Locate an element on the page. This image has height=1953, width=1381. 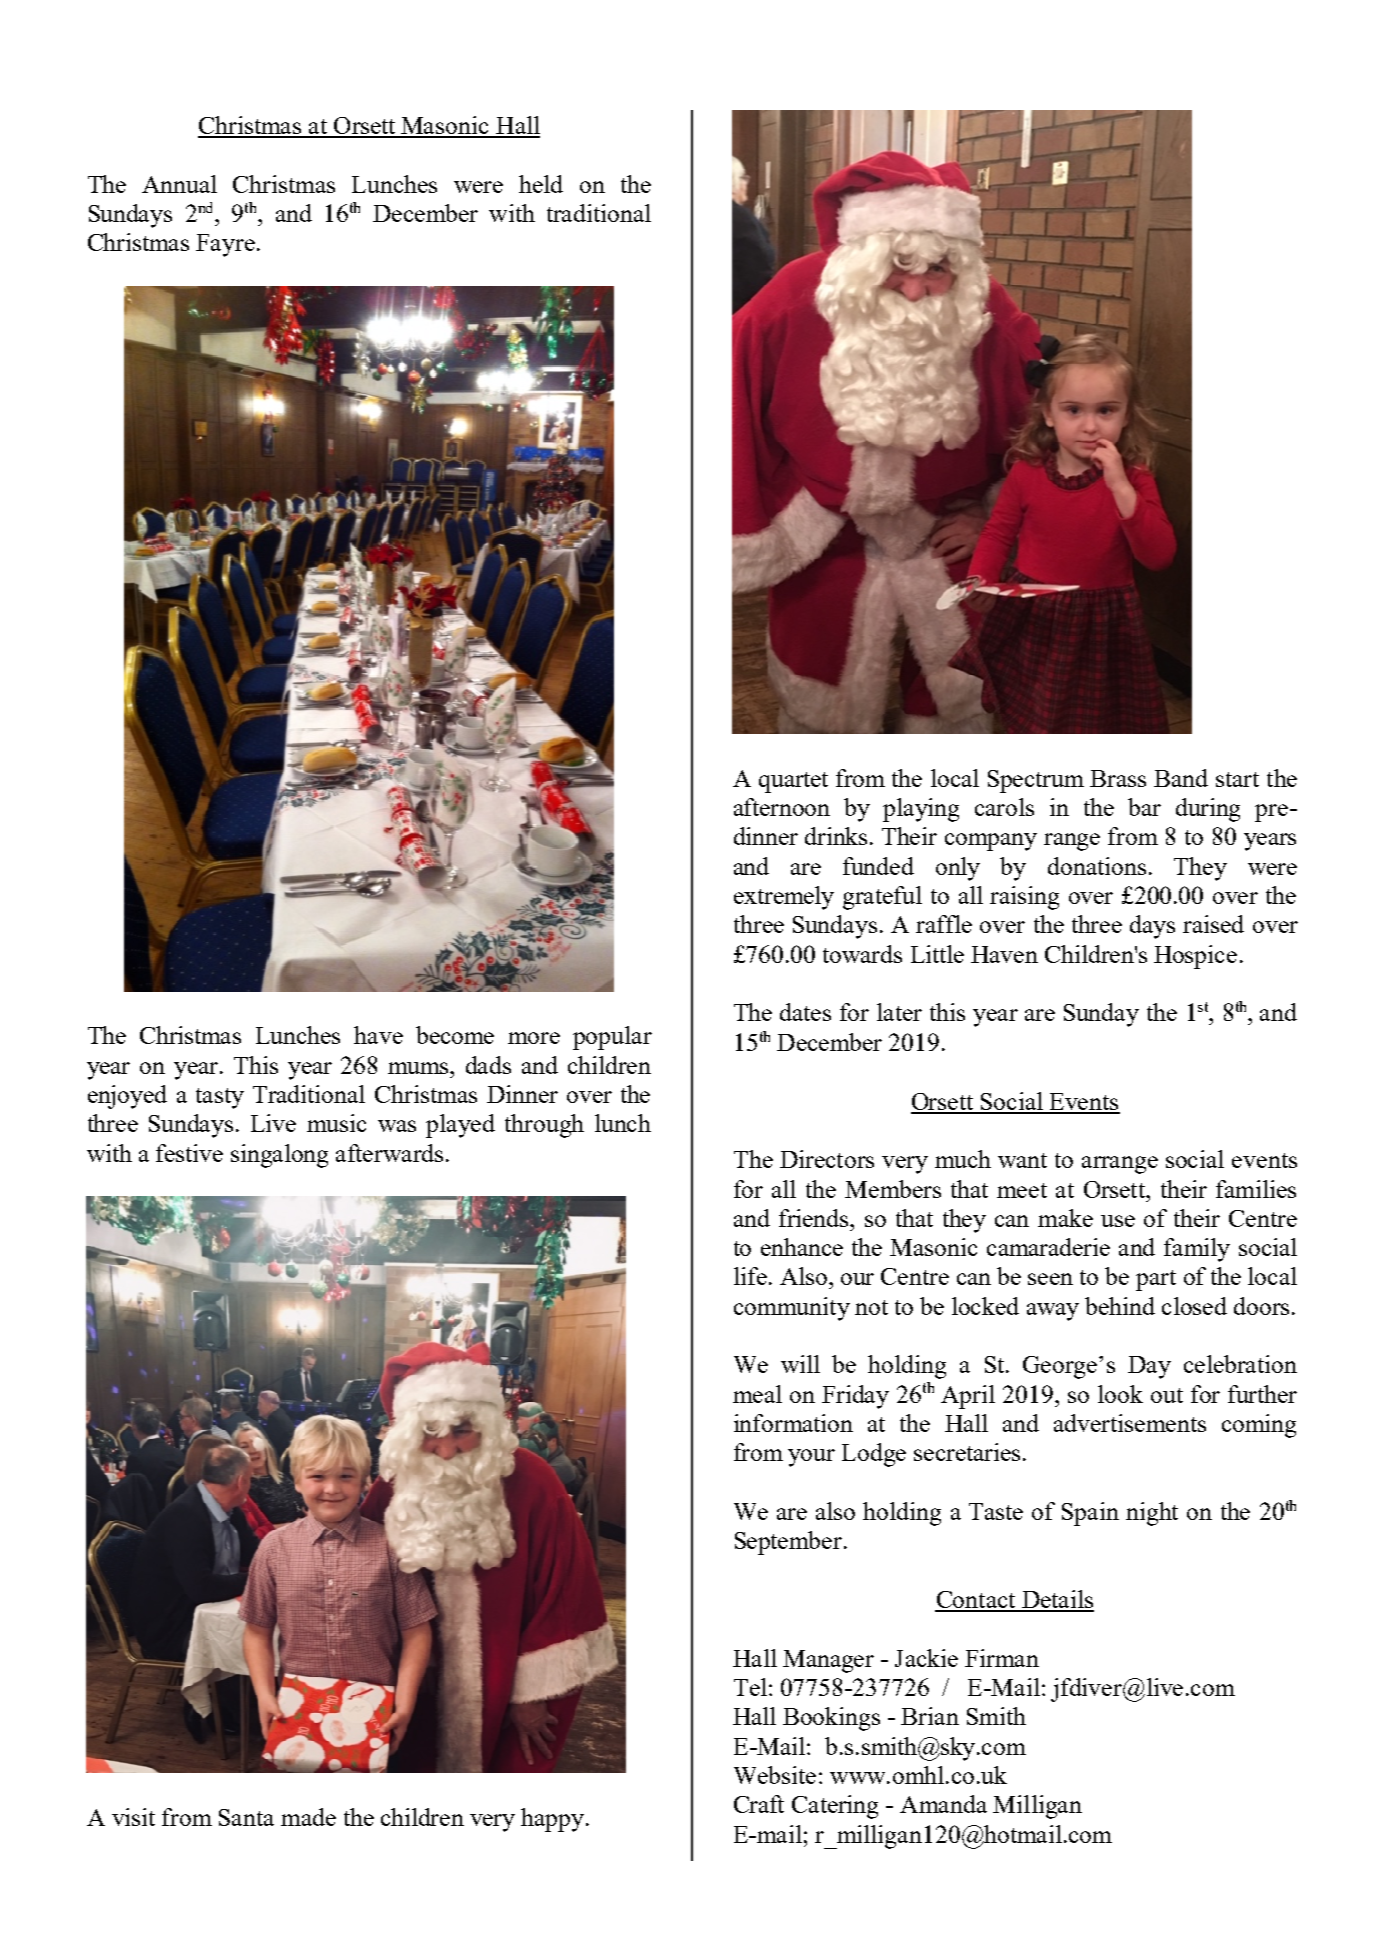
Craft is located at coordinates (759, 1804).
